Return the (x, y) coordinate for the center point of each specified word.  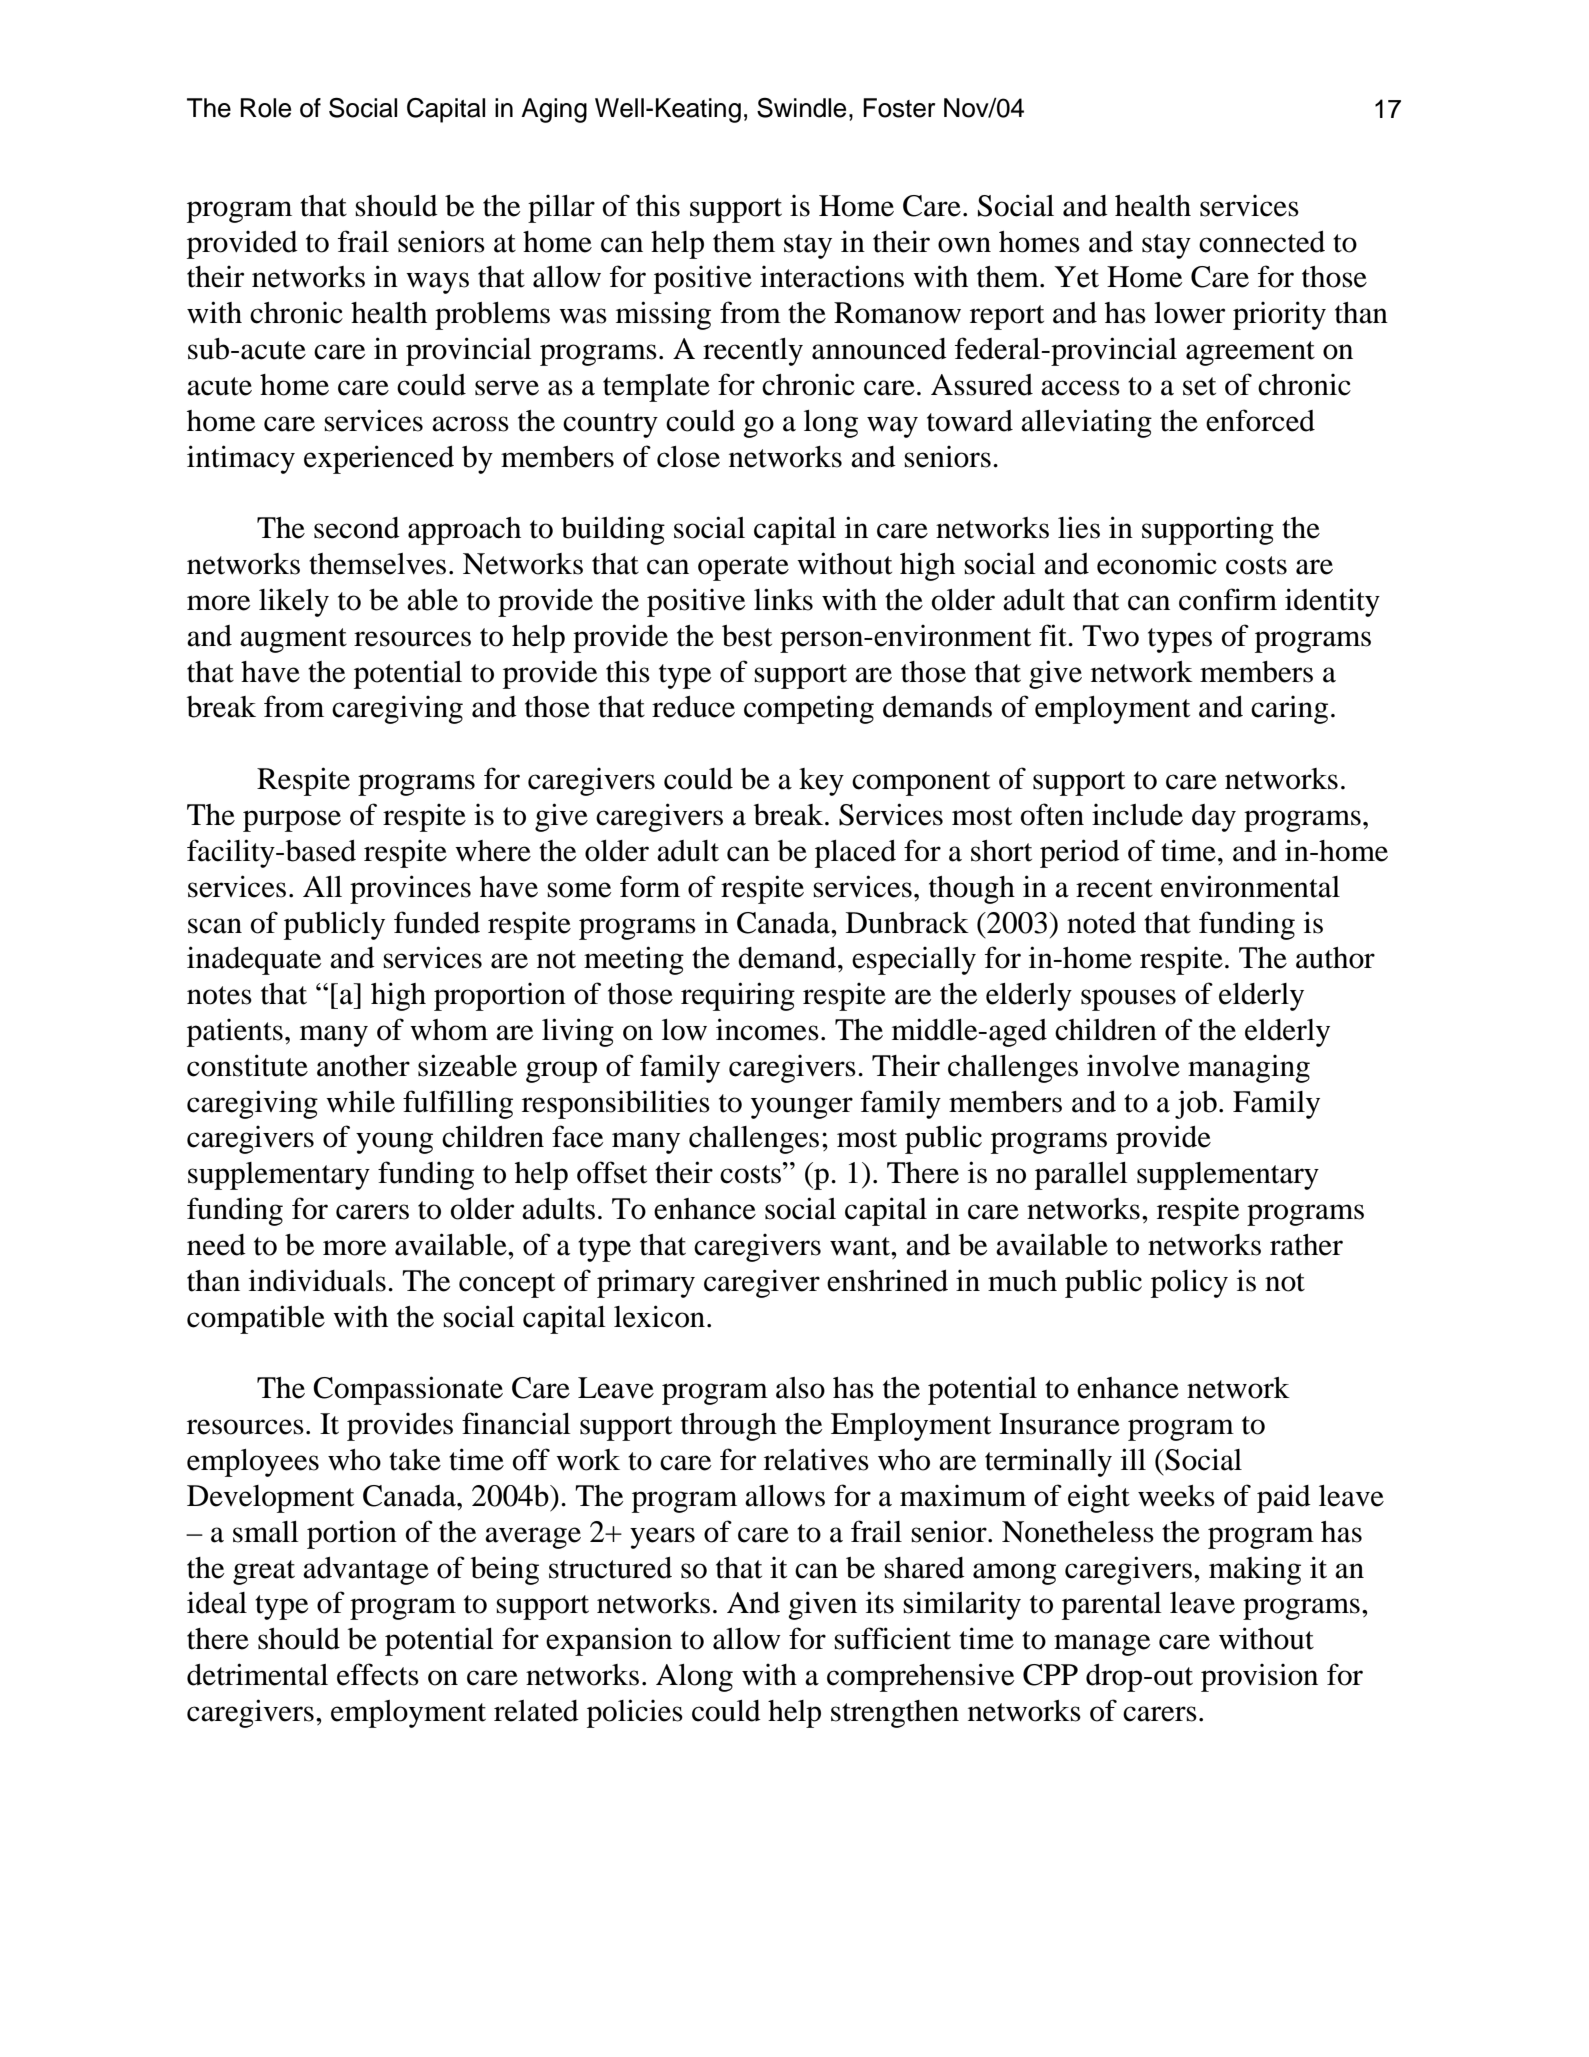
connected (1262, 242)
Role (266, 108)
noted (1101, 923)
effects (378, 1674)
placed (855, 854)
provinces (410, 889)
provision (1259, 1678)
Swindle (801, 108)
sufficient (892, 1638)
